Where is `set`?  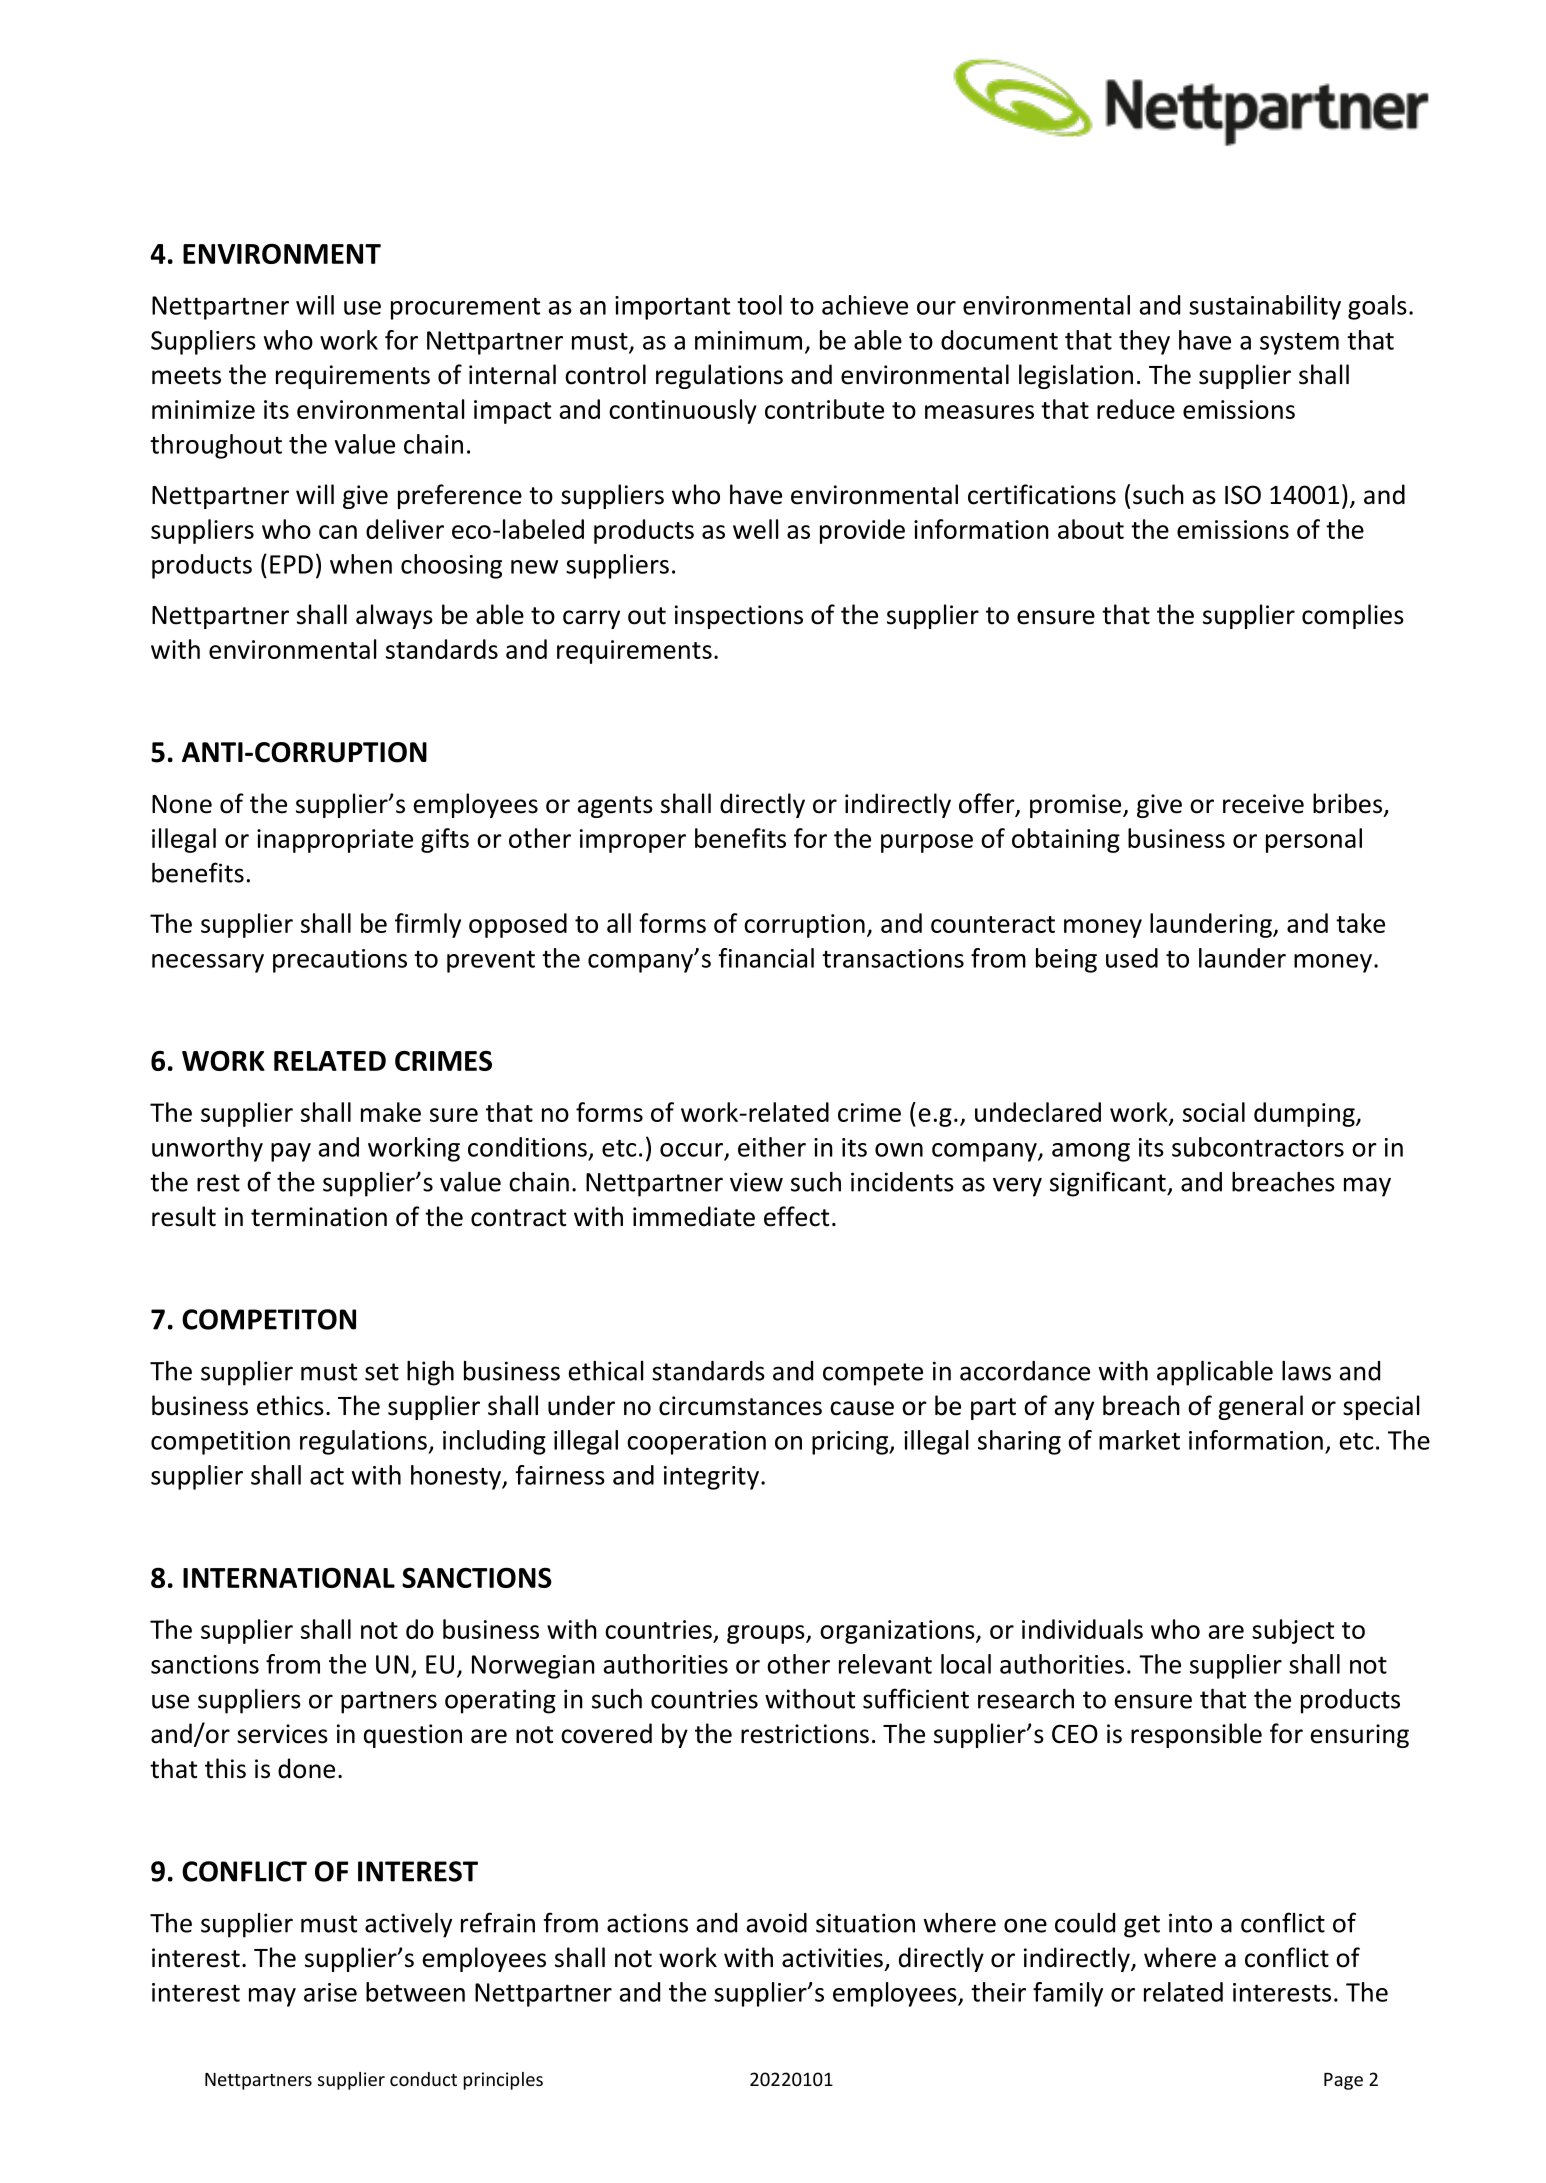 set is located at coordinates (382, 1372).
